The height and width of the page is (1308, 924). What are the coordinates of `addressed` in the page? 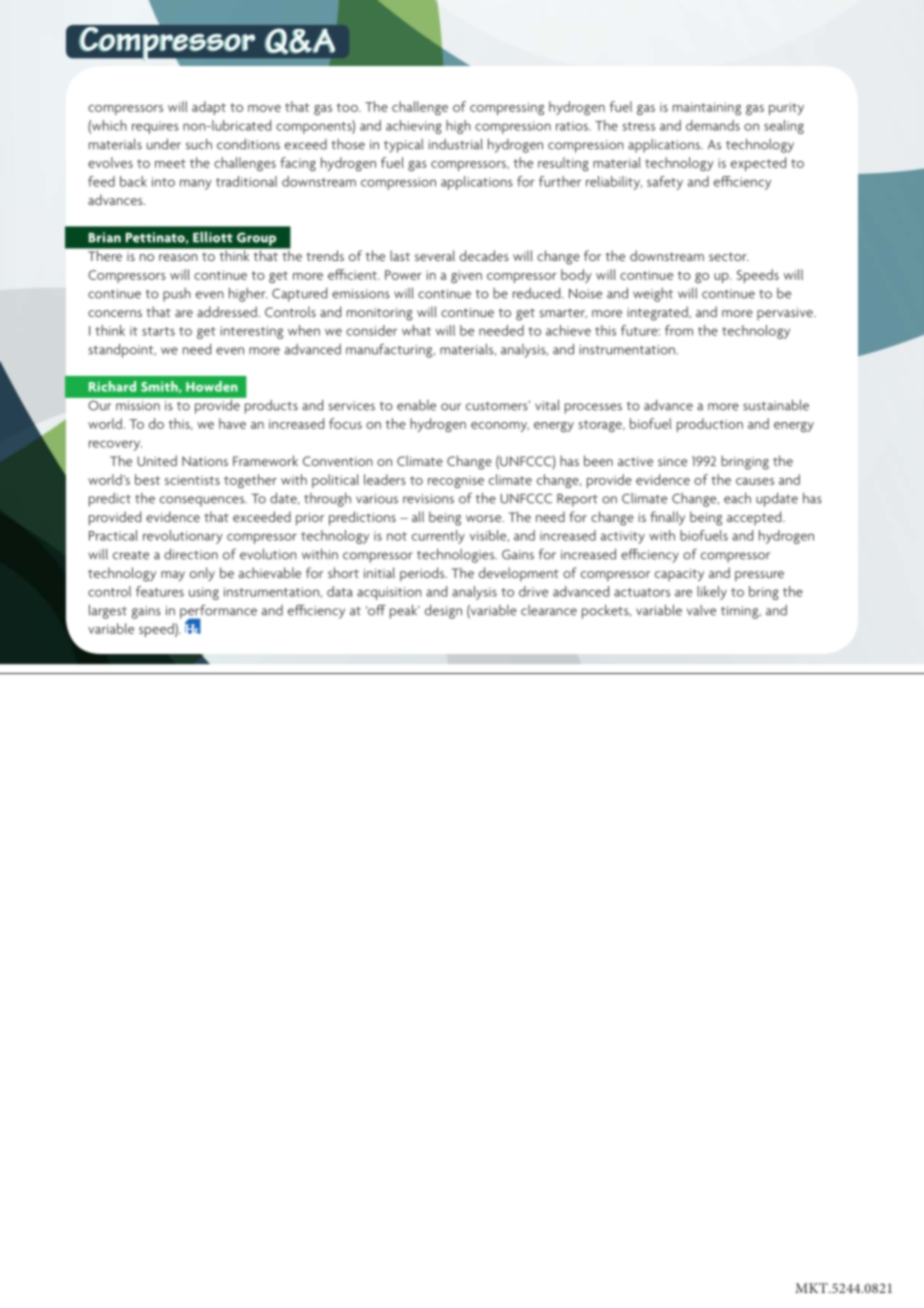 It's located at (227, 311).
